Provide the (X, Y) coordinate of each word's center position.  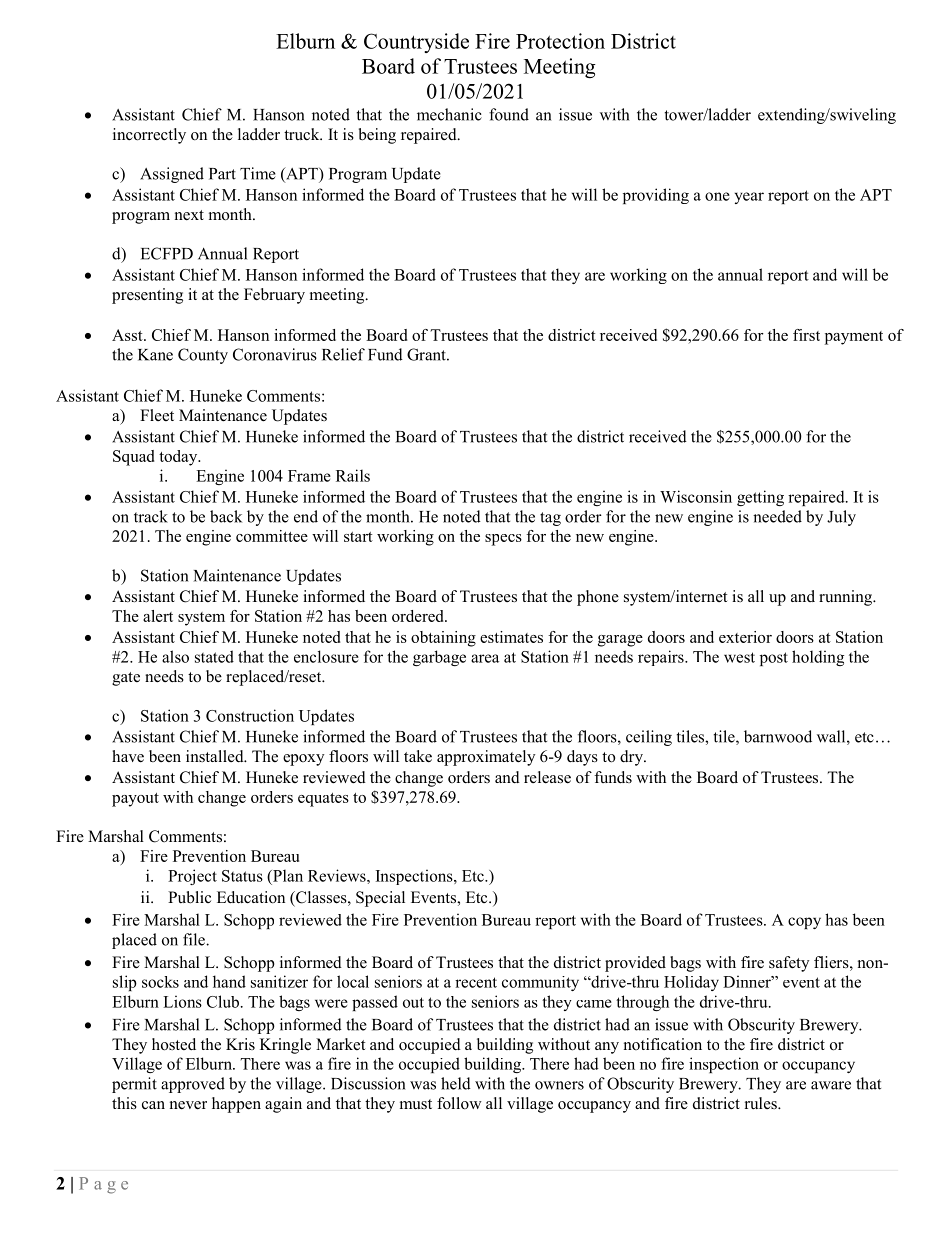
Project (192, 877)
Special (380, 899)
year (749, 198)
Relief (343, 354)
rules (762, 1103)
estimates (511, 637)
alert (158, 616)
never (188, 1105)
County (203, 356)
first (806, 335)
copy (804, 923)
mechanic (449, 114)
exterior (745, 637)
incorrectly (149, 136)
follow (459, 1103)
